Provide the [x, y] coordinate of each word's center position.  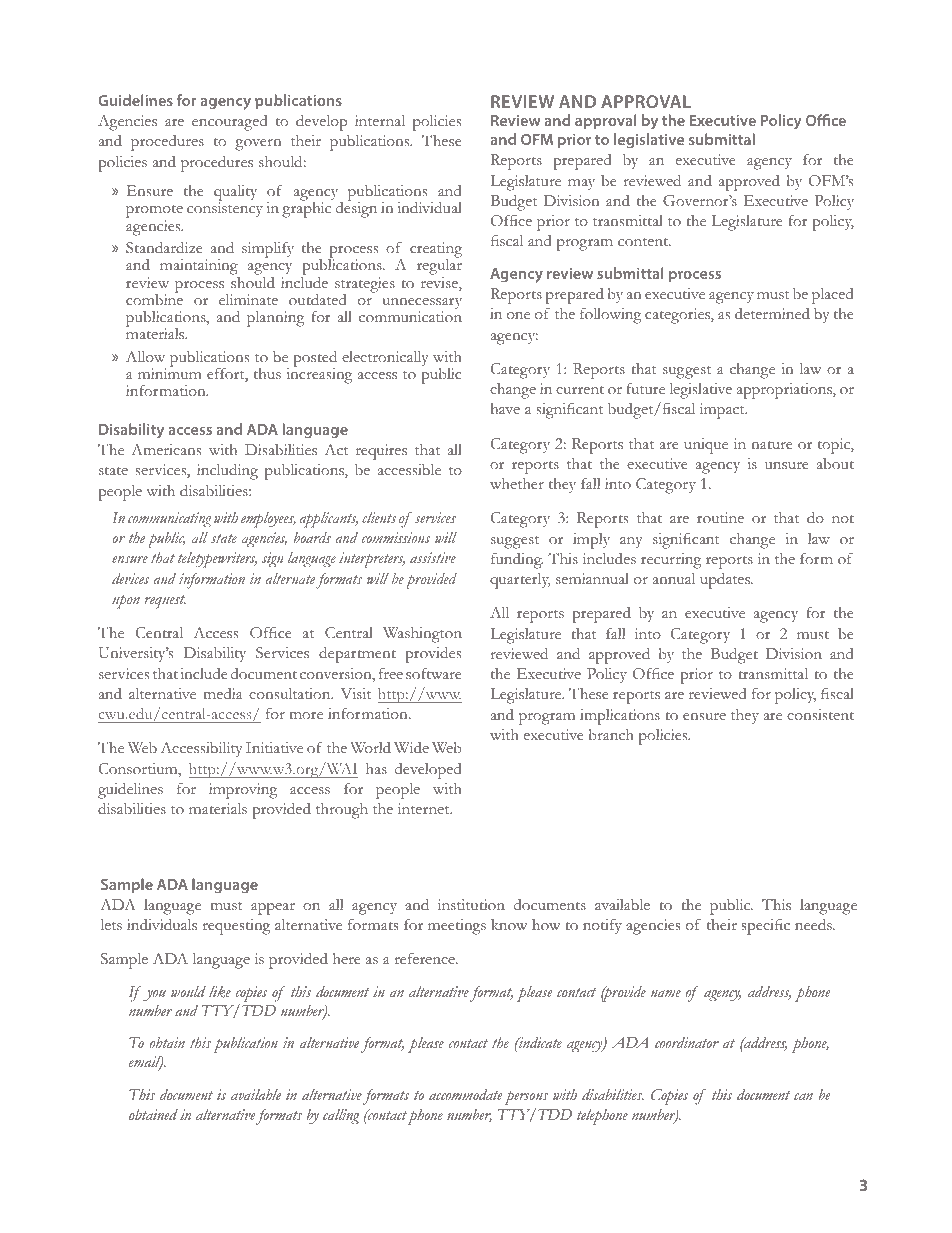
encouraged [229, 123]
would [188, 992]
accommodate [465, 1094]
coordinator [687, 1042]
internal [380, 120]
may [581, 184]
